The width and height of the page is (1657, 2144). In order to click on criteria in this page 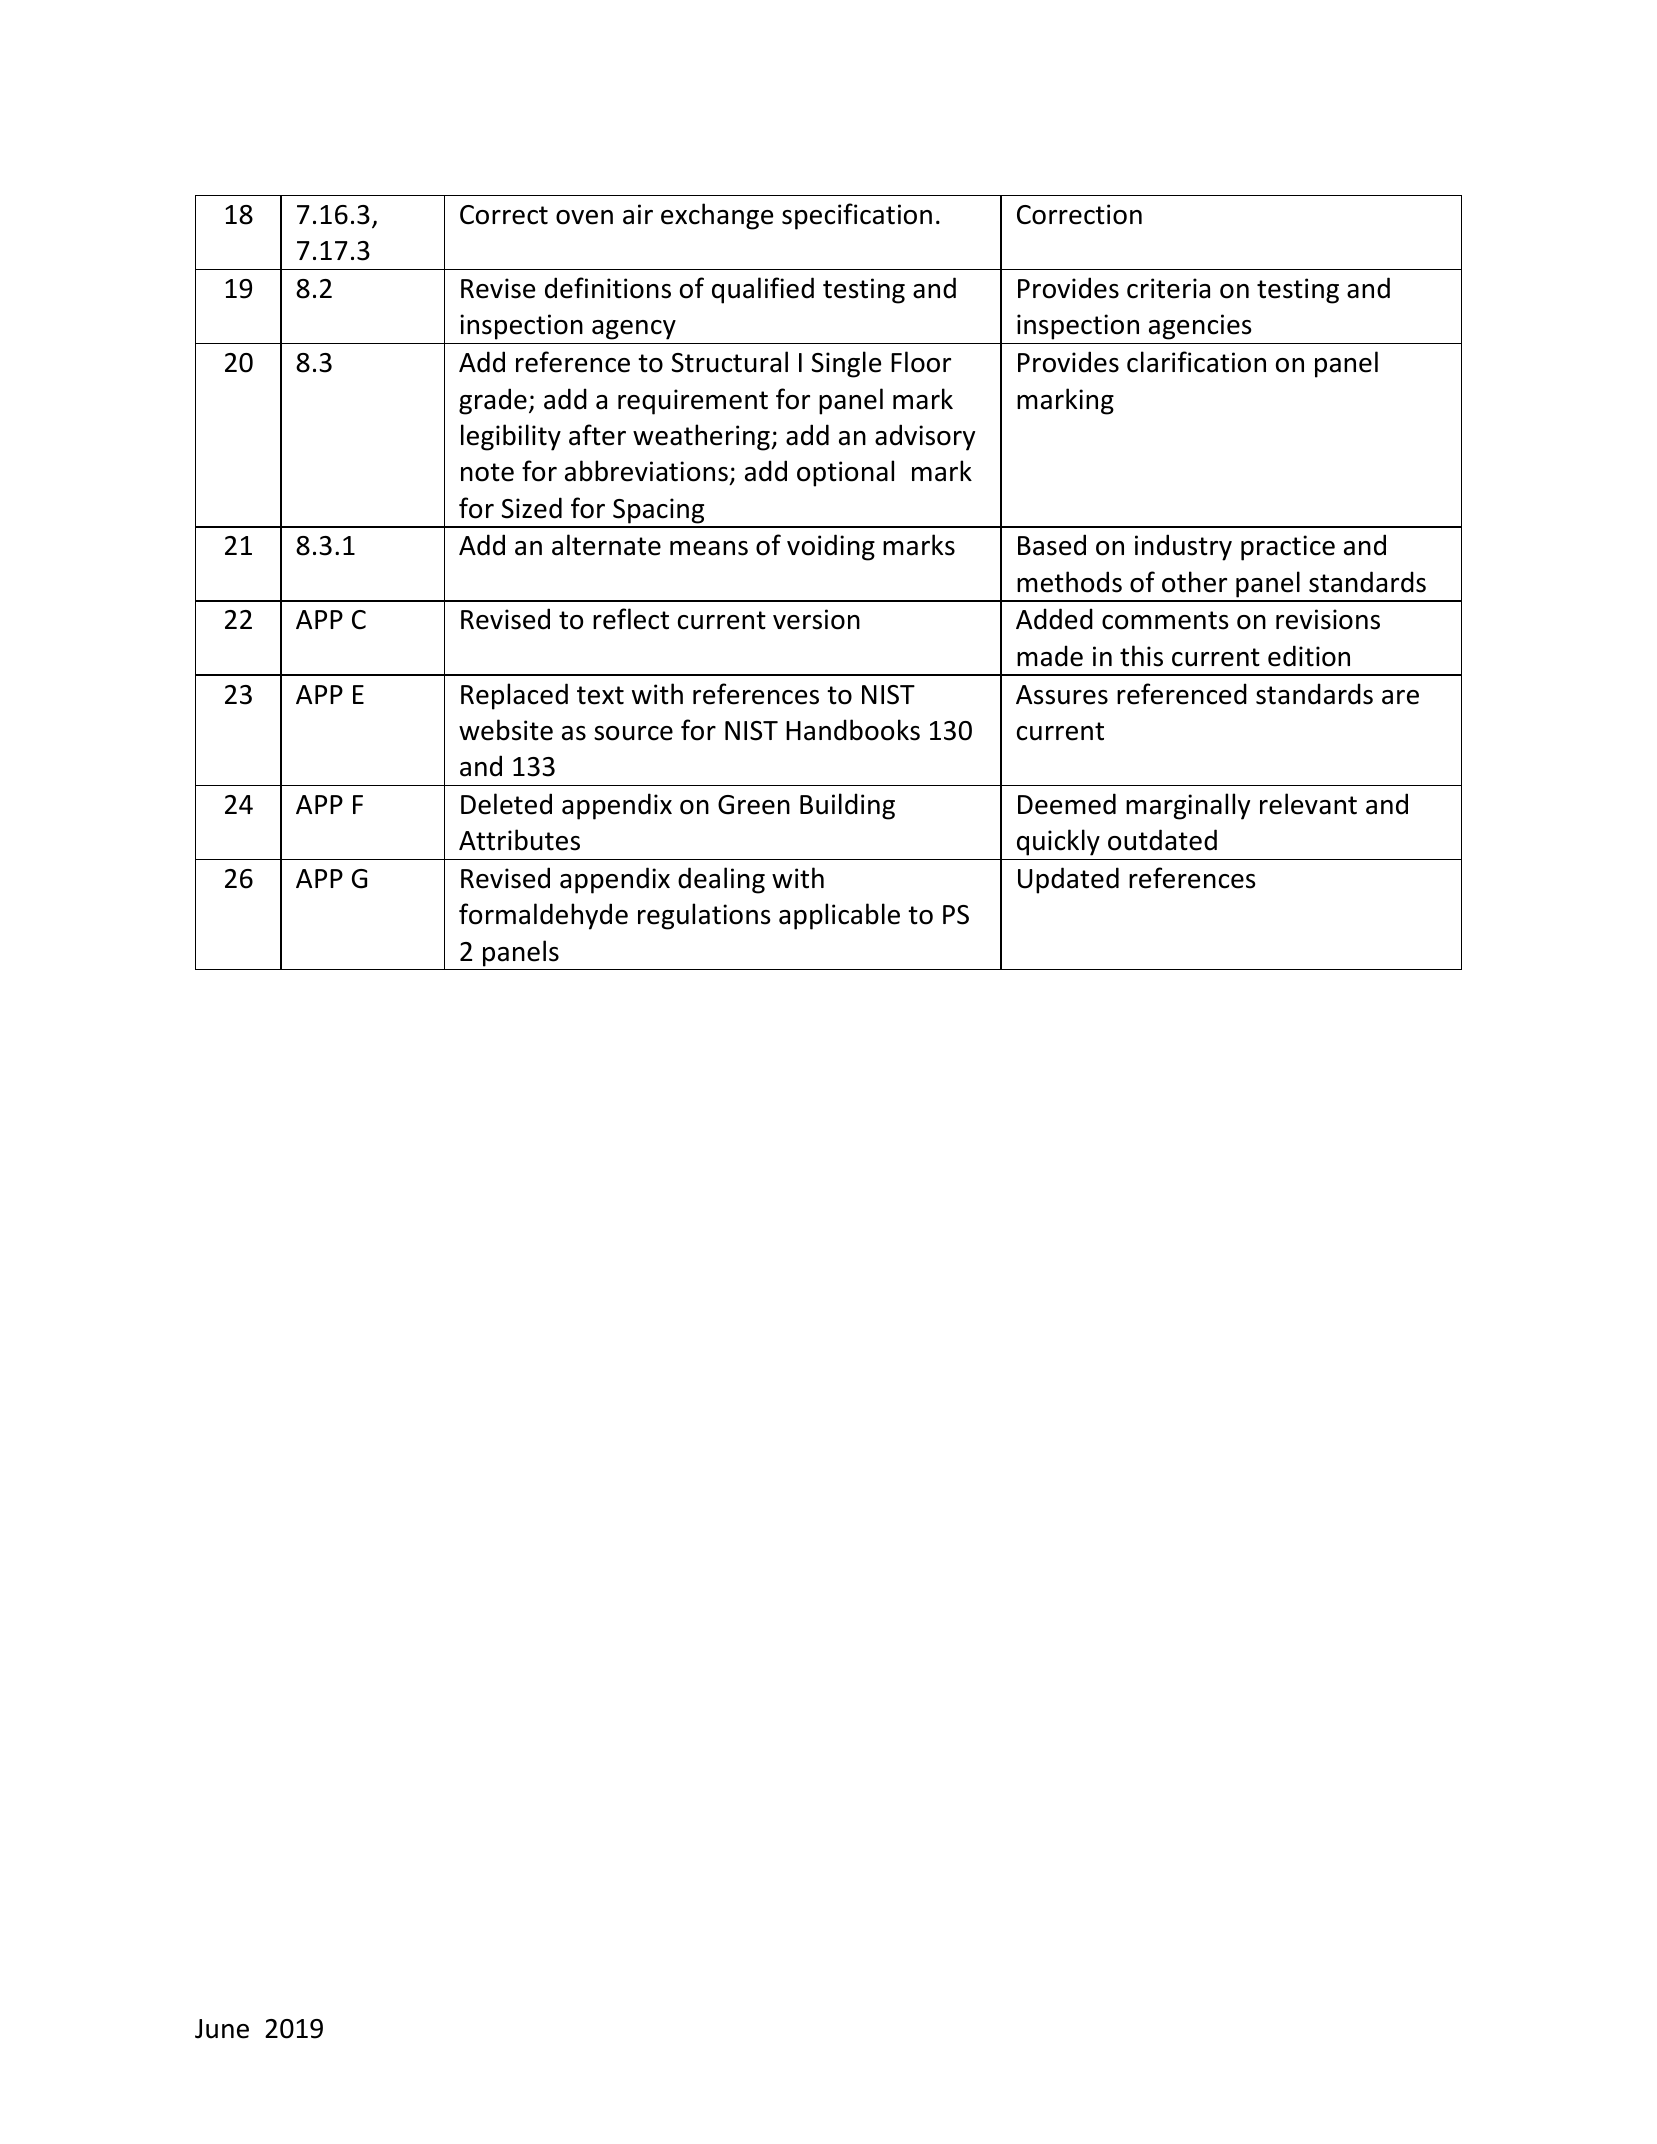, I will do `click(1168, 288)`.
